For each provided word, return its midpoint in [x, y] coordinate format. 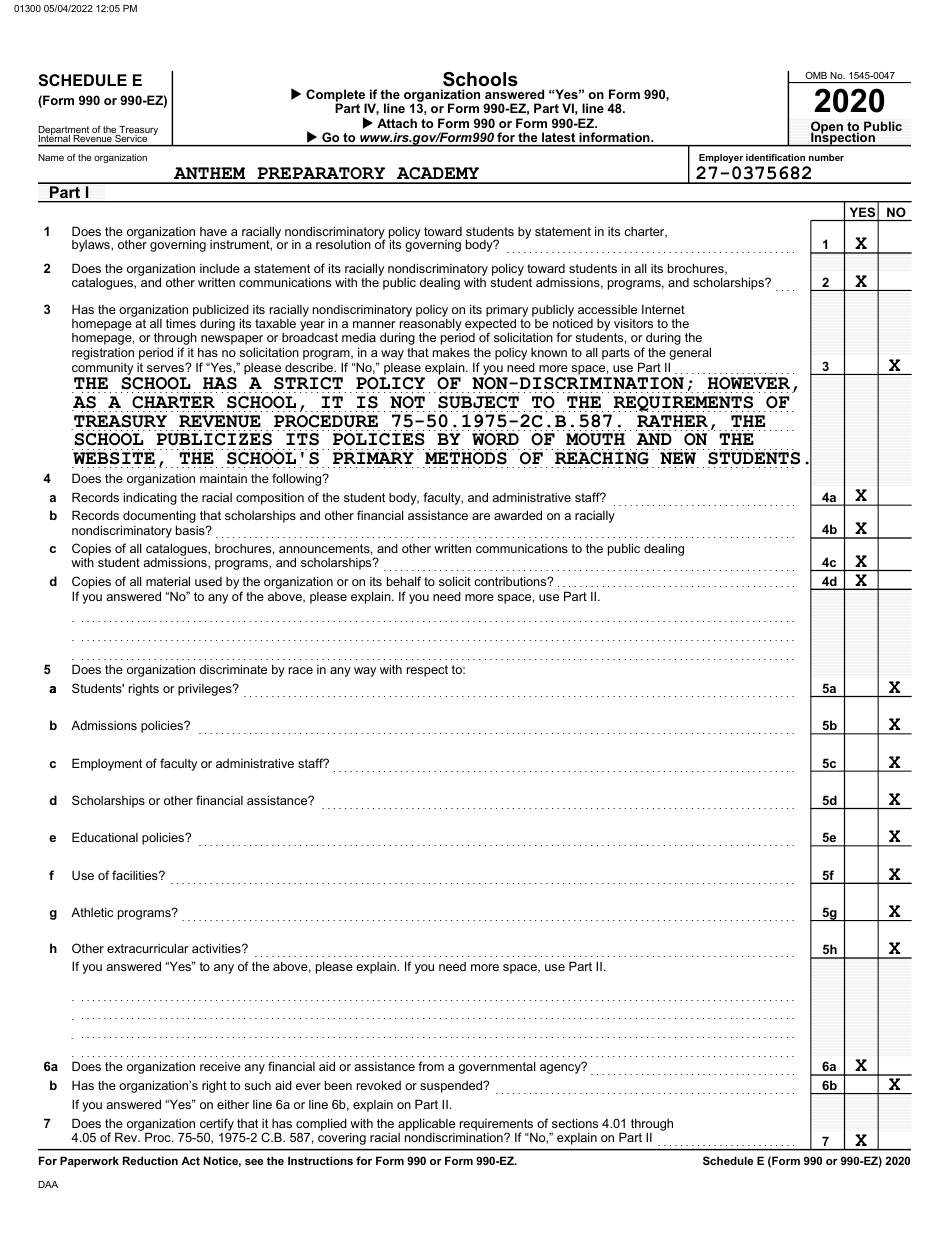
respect [427, 671]
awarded [518, 515]
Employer [721, 158]
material [168, 581]
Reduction [150, 1160]
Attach [397, 123]
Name [51, 157]
